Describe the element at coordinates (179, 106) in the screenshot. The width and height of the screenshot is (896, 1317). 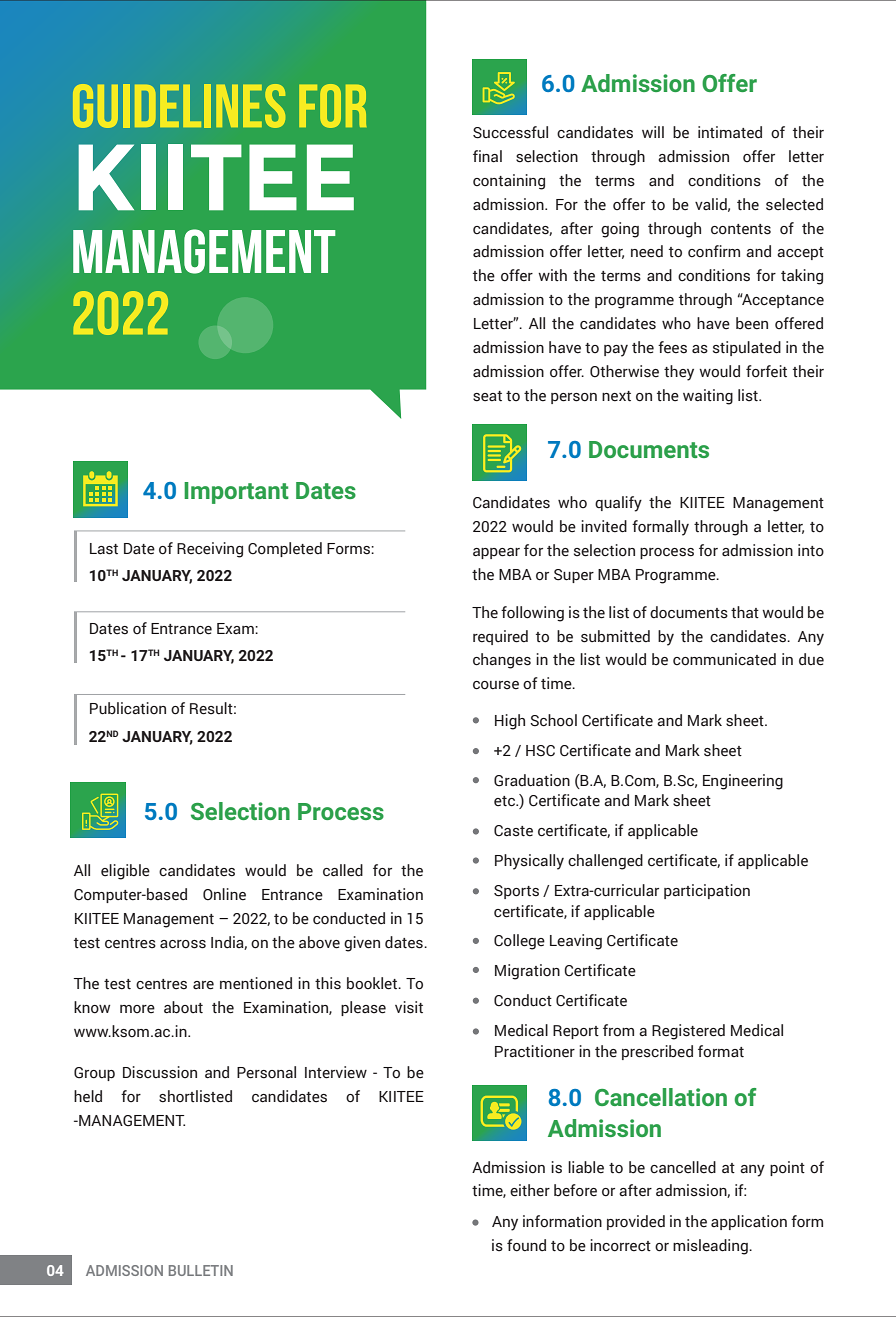
I see `GUIDELINES` at that location.
